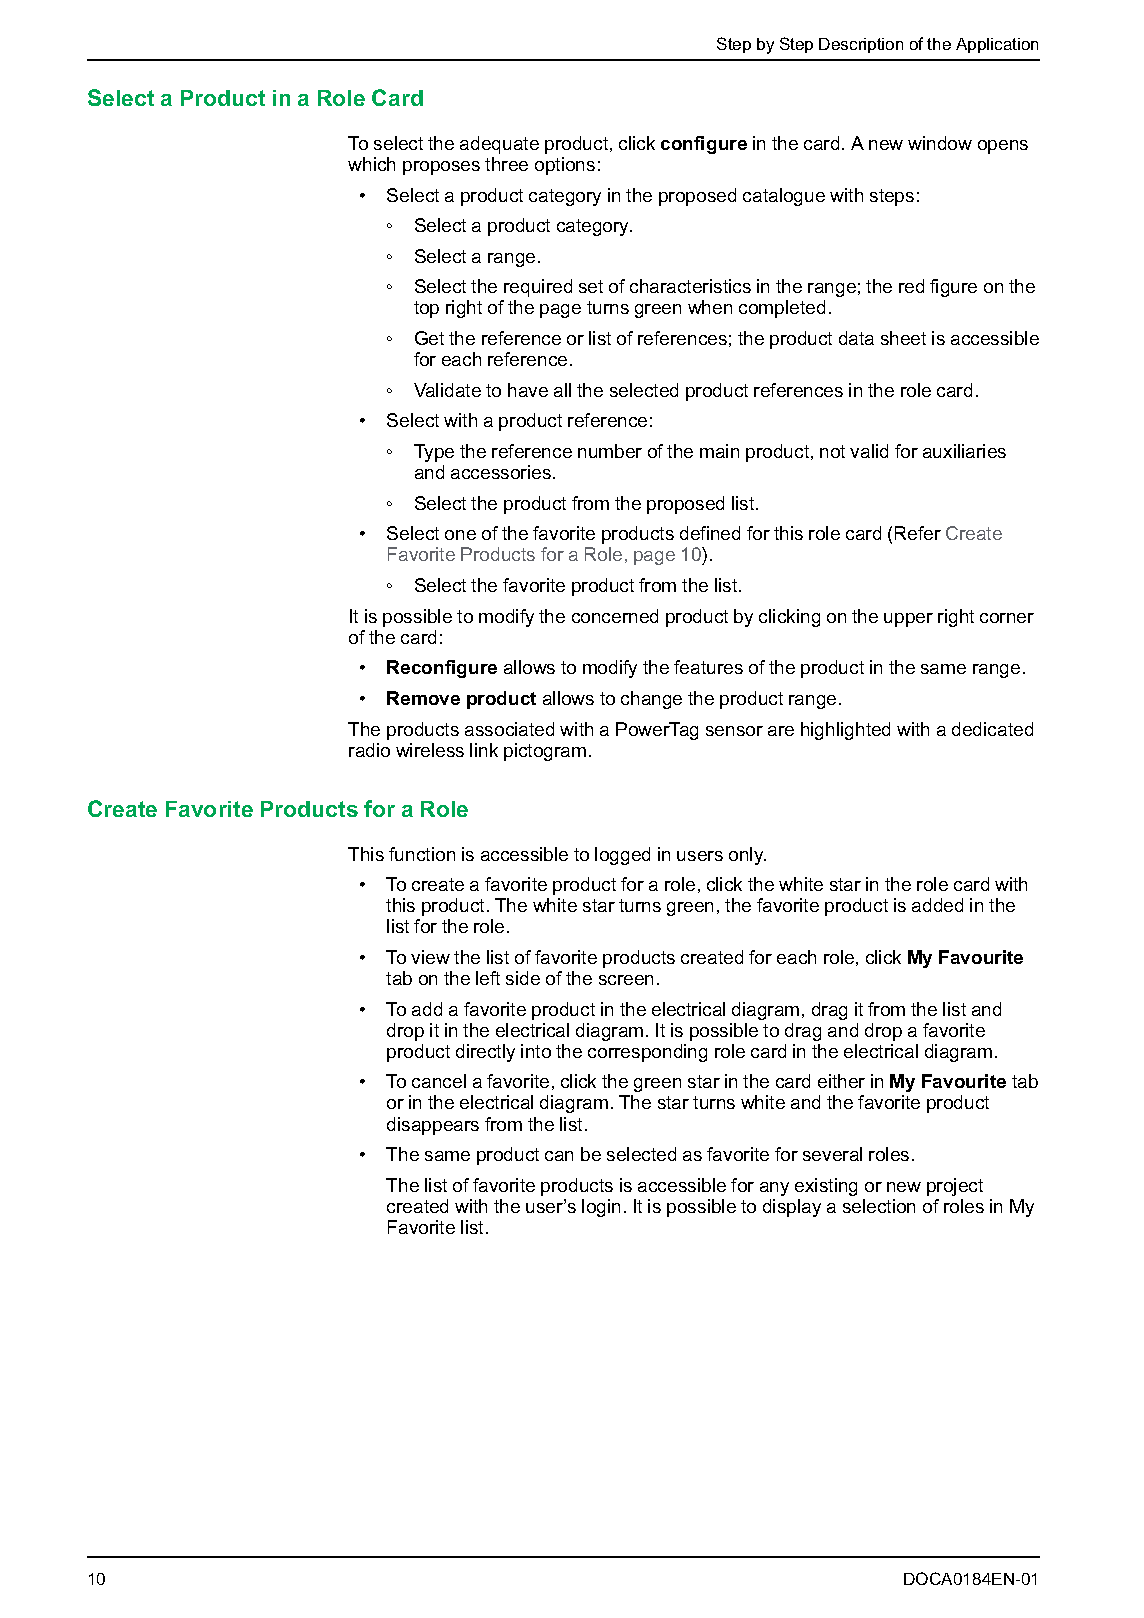 The image size is (1144, 1618). What do you see at coordinates (903, 338) in the screenshot?
I see `sheet` at bounding box center [903, 338].
